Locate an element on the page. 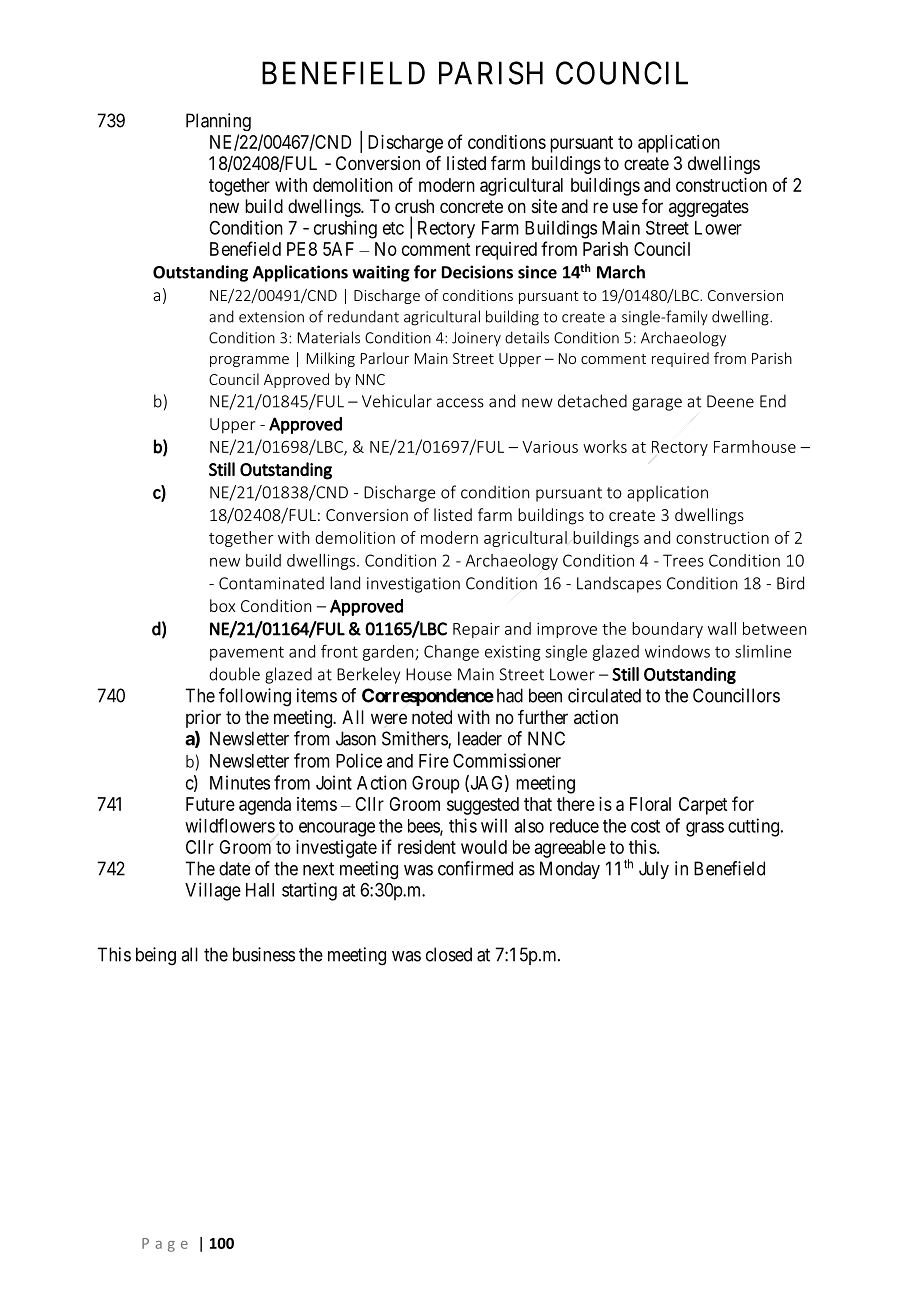  Planning is located at coordinates (218, 122).
